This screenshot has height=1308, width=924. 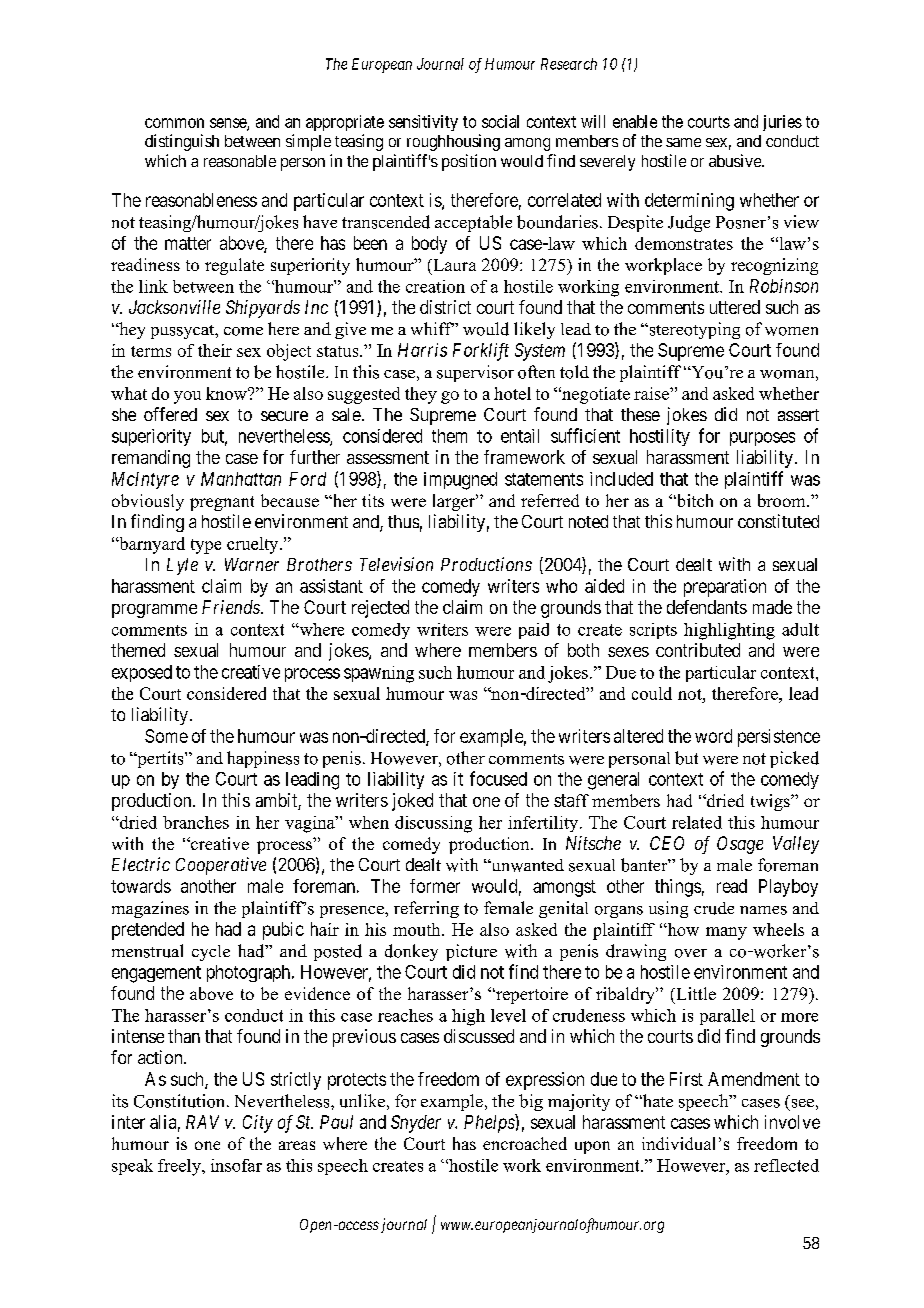 What do you see at coordinates (500, 121) in the screenshot?
I see `social` at bounding box center [500, 121].
